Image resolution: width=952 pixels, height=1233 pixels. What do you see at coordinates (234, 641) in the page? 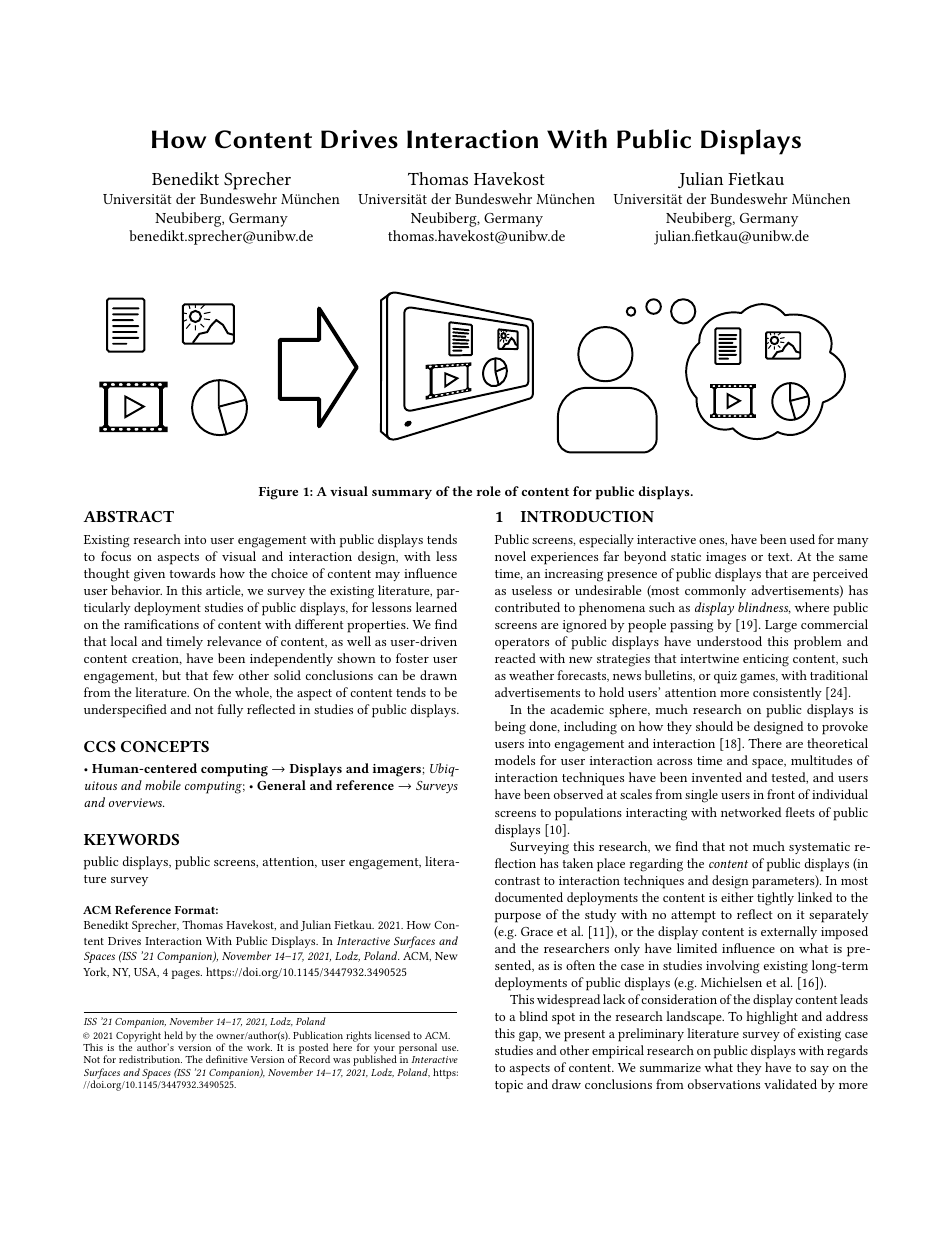
I see `relevance` at bounding box center [234, 641].
